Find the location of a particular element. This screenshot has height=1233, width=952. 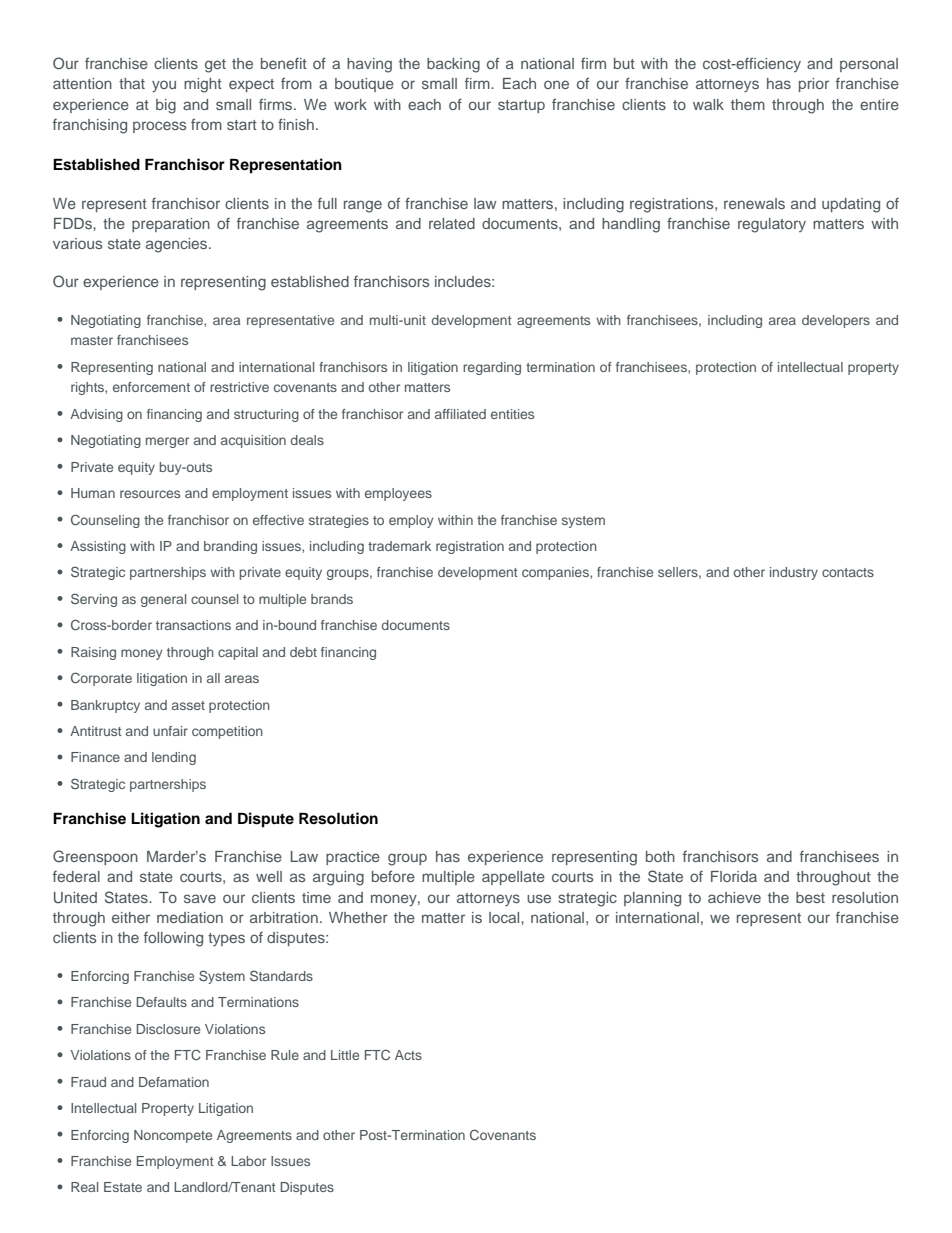

Florida is located at coordinates (734, 876).
